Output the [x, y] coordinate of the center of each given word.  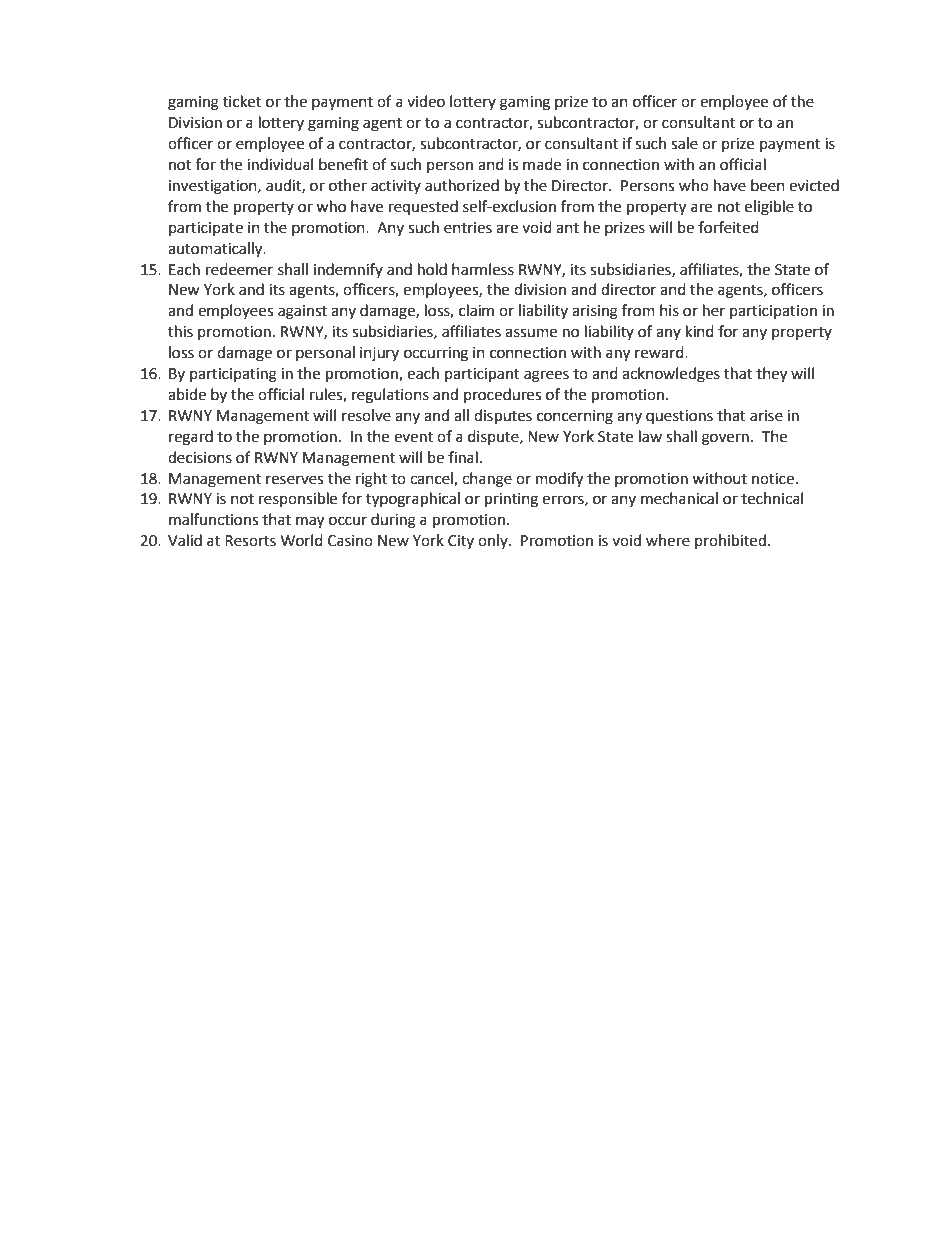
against [302, 312]
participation [773, 312]
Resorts [250, 541]
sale [684, 143]
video [426, 101]
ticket [242, 101]
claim [476, 310]
